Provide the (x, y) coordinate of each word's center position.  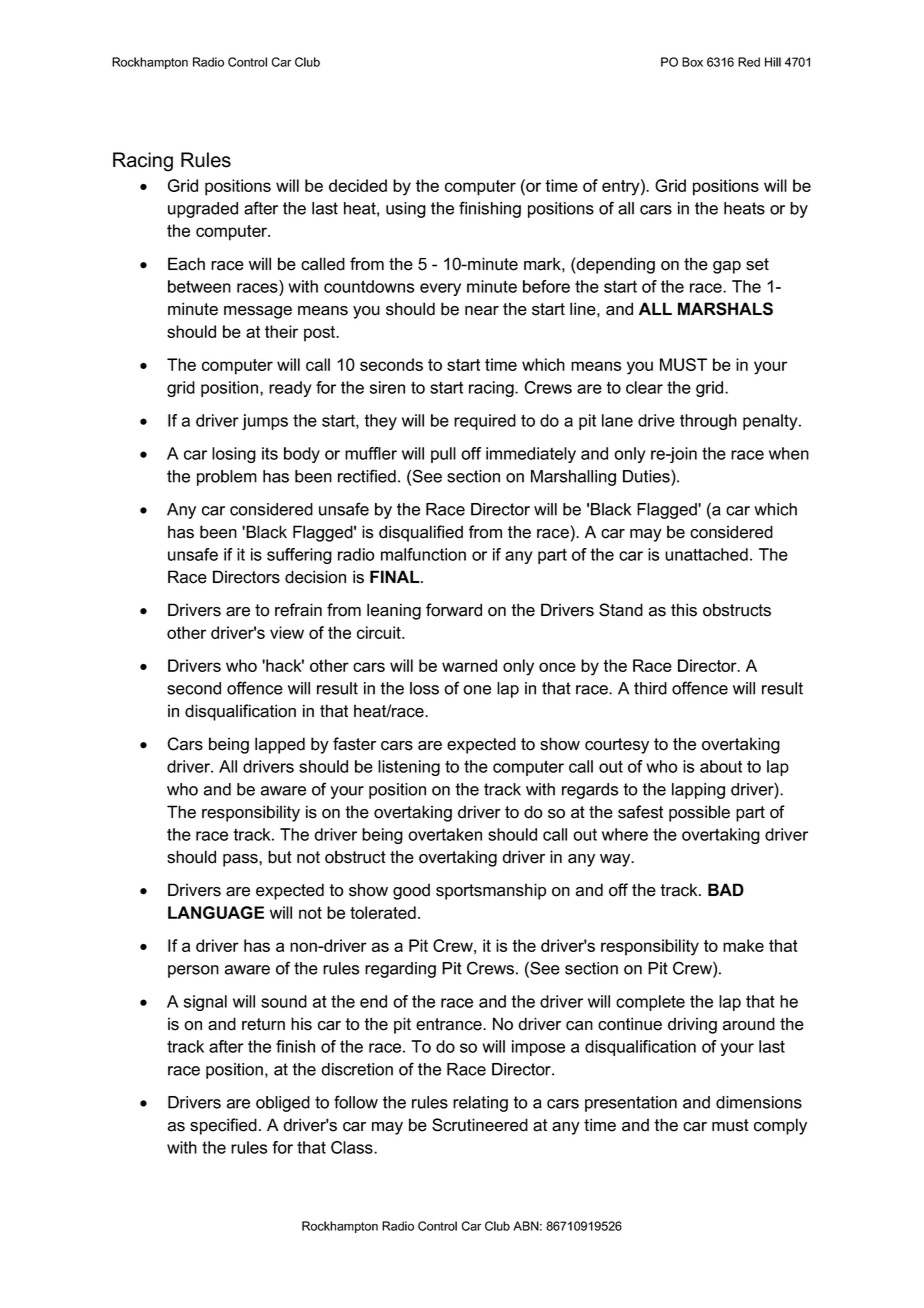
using (406, 210)
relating (480, 1104)
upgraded (203, 210)
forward (454, 610)
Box (692, 62)
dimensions (759, 1102)
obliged (283, 1104)
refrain (298, 610)
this (684, 610)
